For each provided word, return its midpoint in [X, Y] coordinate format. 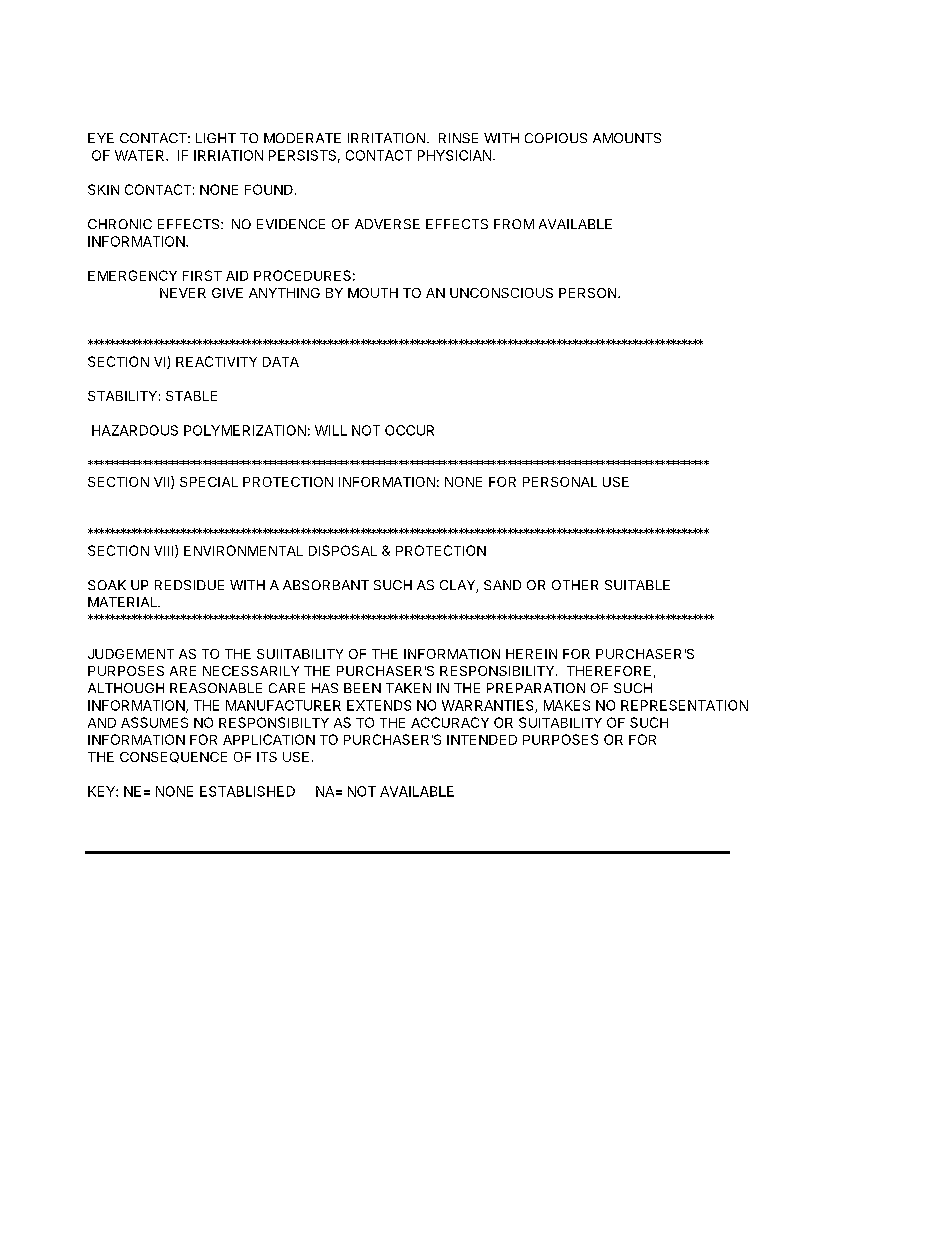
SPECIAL [209, 482]
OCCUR [409, 430]
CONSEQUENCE [173, 757]
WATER [141, 155]
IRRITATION [386, 138]
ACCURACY [450, 722]
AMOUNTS [627, 138]
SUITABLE [637, 585]
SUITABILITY [560, 722]
